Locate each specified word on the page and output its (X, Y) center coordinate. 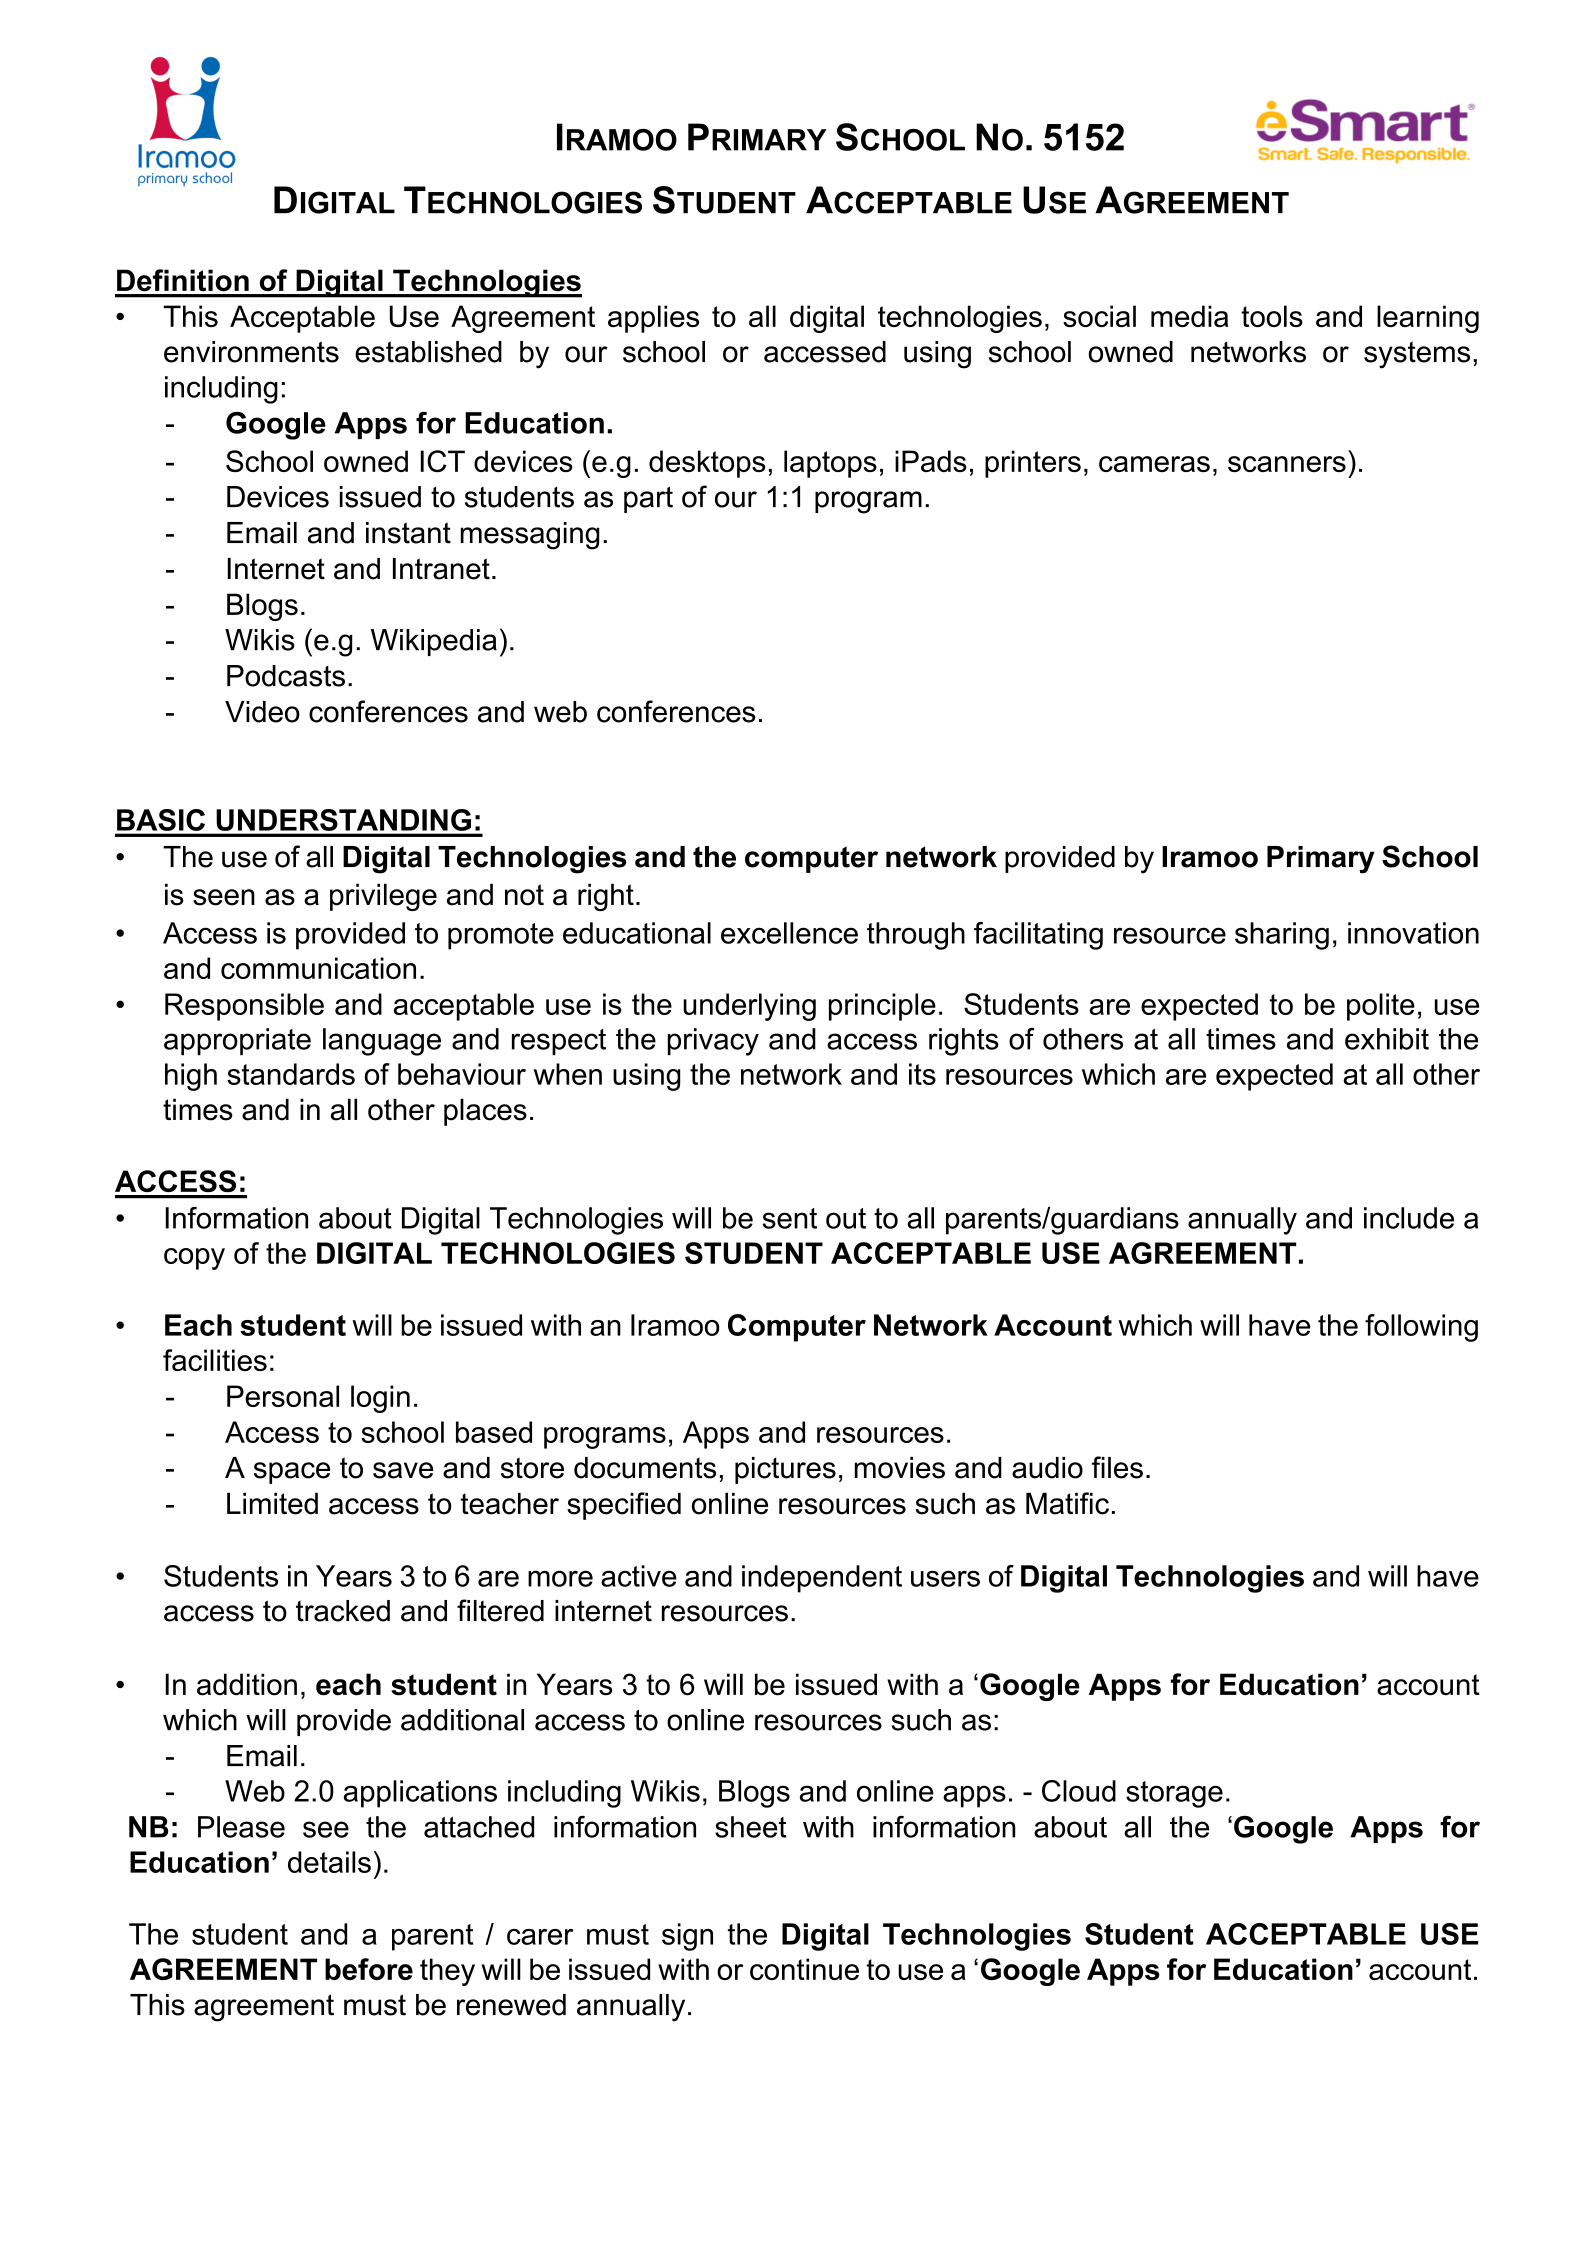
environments (251, 352)
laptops (830, 464)
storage (1174, 1794)
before (369, 1969)
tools (1272, 316)
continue (804, 1969)
